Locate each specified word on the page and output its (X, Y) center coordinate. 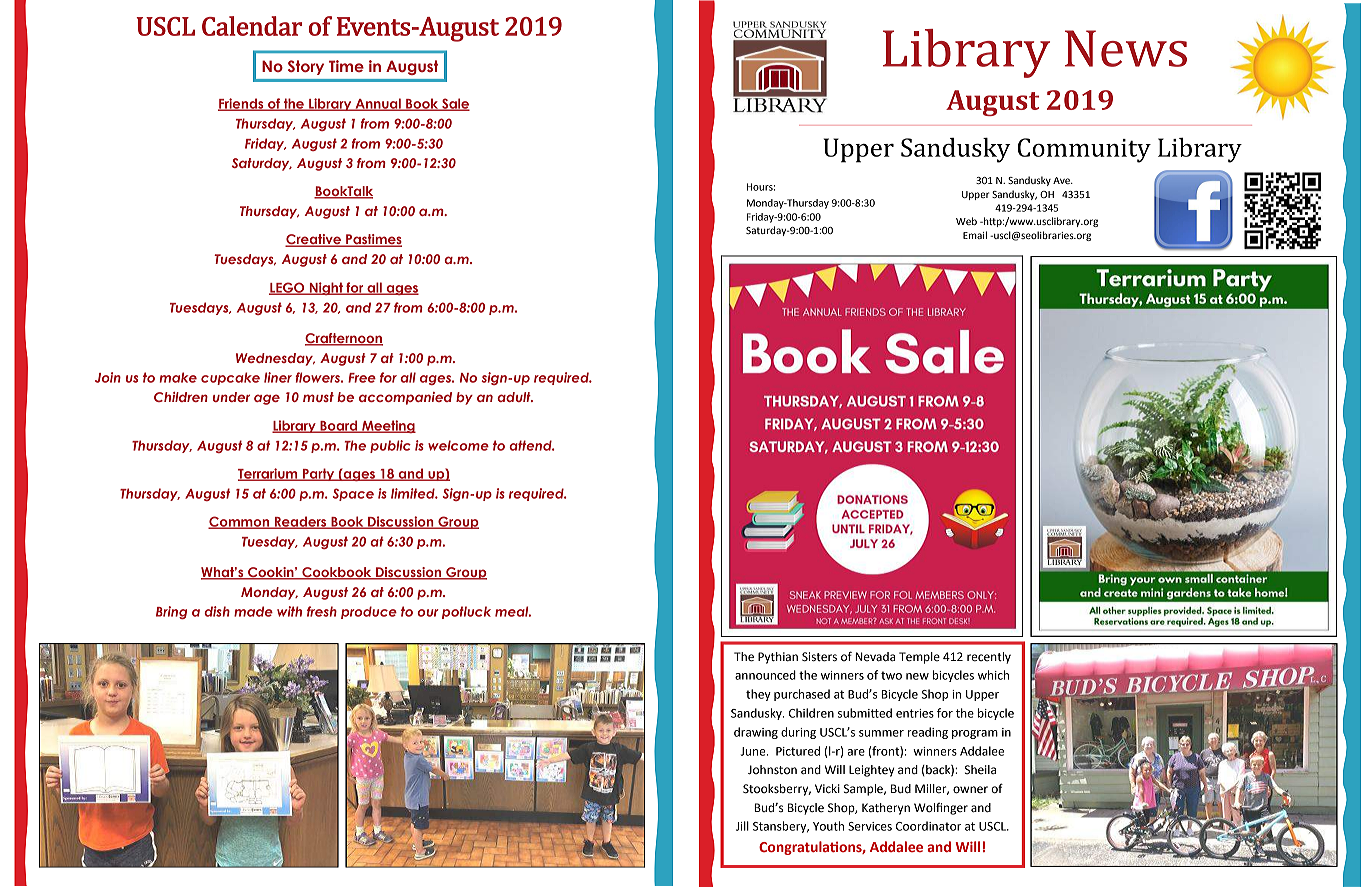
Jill (742, 826)
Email (975, 235)
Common (240, 522)
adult (515, 397)
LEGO (288, 288)
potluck (466, 612)
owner (970, 790)
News (1126, 48)
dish (217, 611)
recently (989, 658)
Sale (455, 104)
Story (306, 67)
